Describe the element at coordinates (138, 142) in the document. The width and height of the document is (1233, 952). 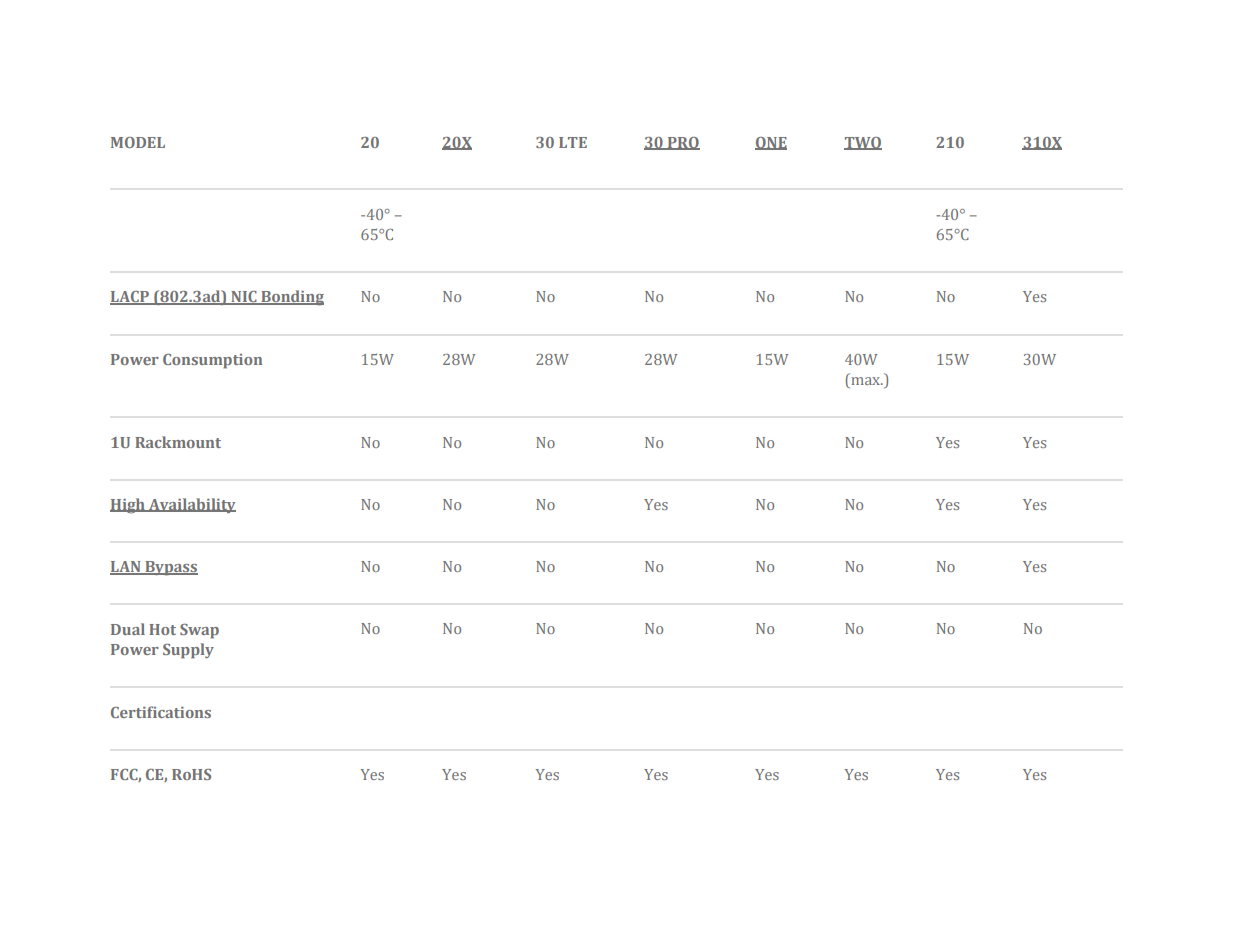
I see `MODEL` at that location.
